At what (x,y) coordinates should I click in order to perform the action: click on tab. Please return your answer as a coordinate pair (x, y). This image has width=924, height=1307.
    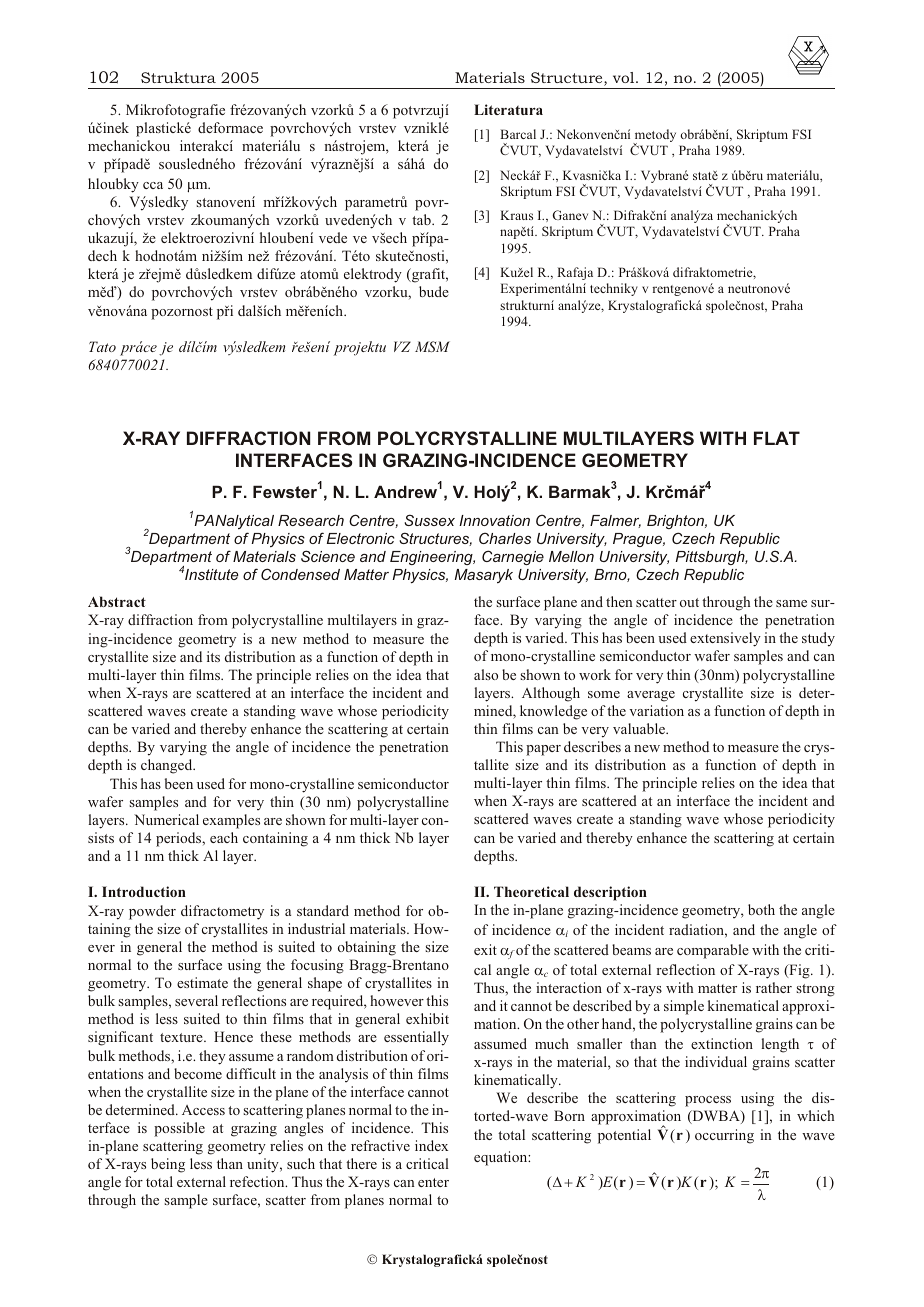
    Looking at the image, I should click on (422, 219).
